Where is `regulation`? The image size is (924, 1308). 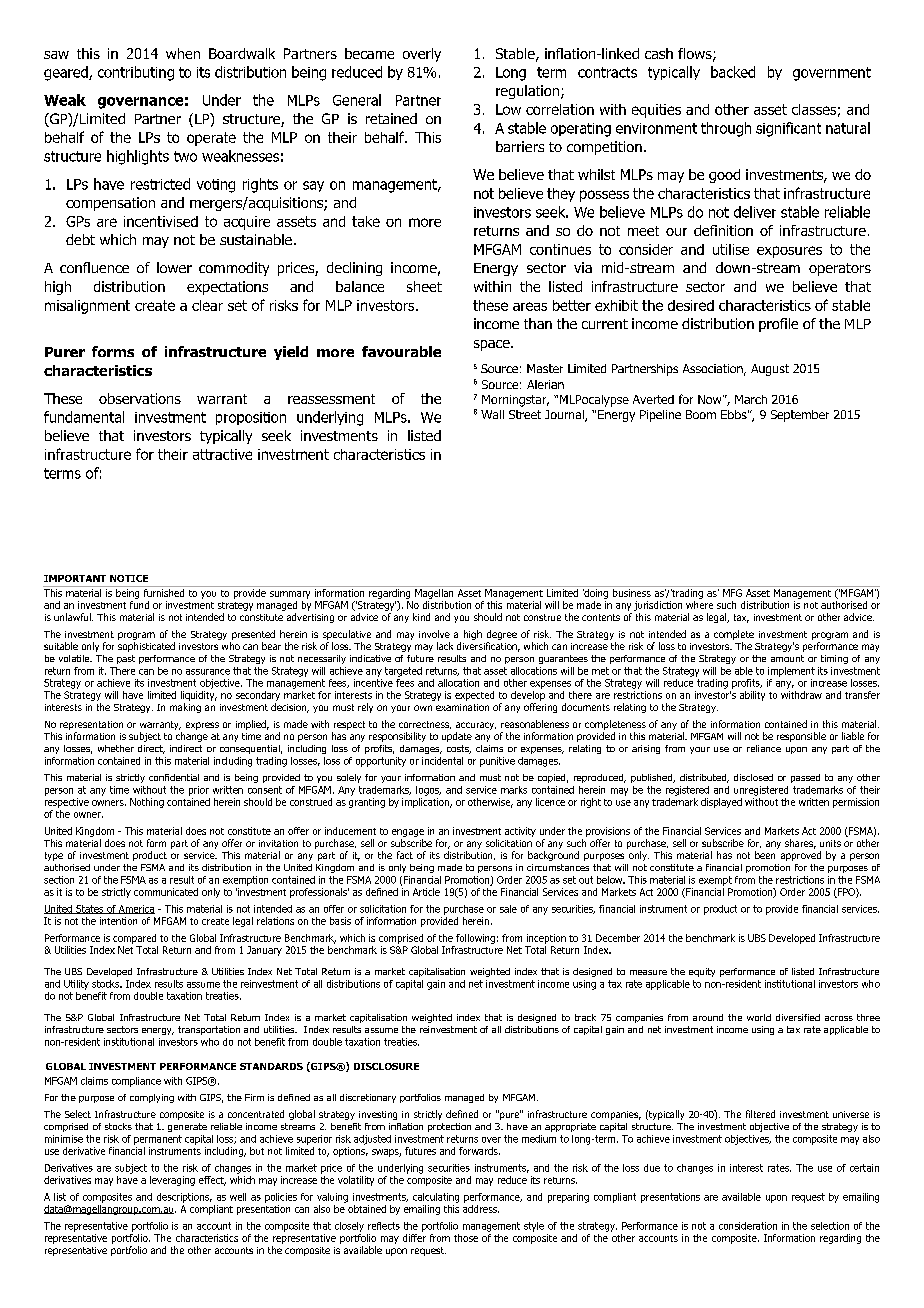
regulation is located at coordinates (527, 92).
